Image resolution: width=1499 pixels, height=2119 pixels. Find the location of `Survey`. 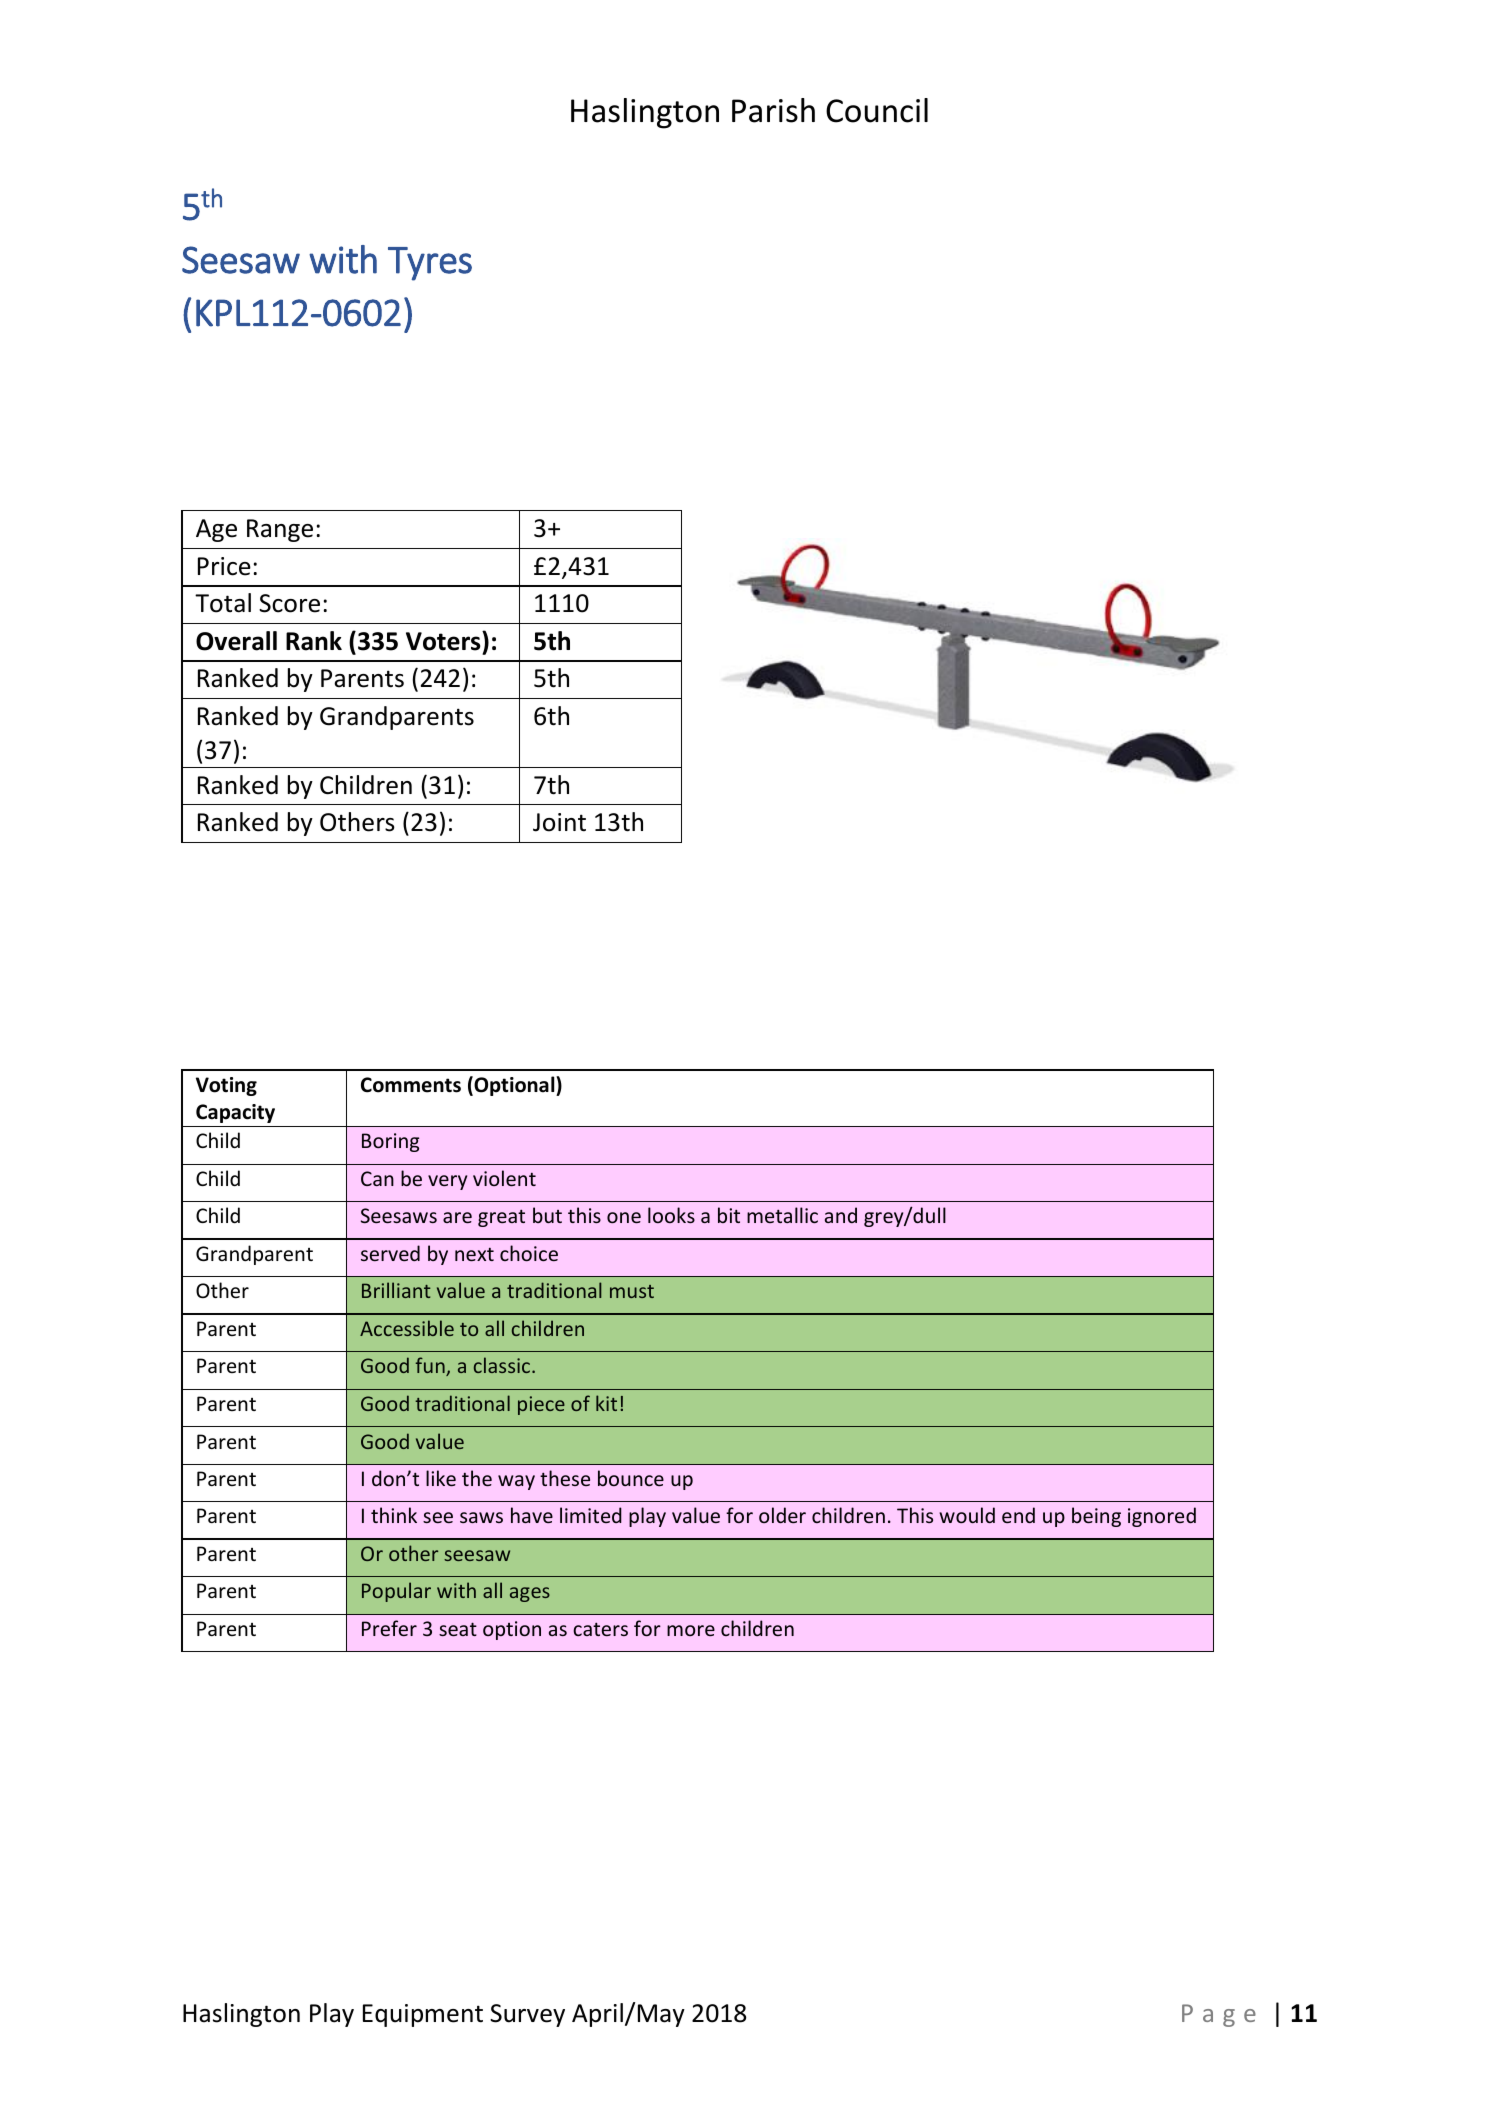

Survey is located at coordinates (527, 2015).
